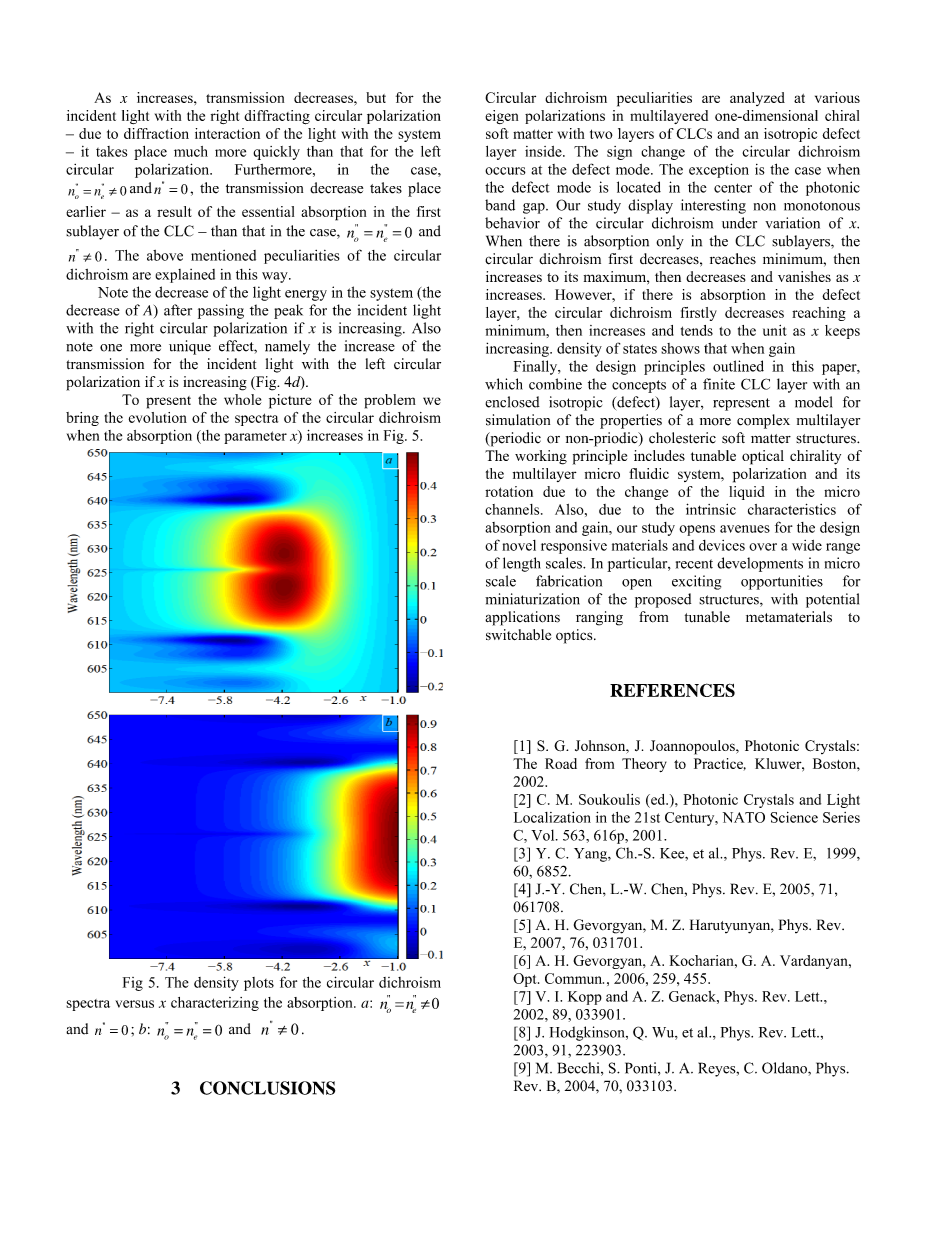 The height and width of the document is (1233, 952). I want to click on versus, so click(134, 1004).
